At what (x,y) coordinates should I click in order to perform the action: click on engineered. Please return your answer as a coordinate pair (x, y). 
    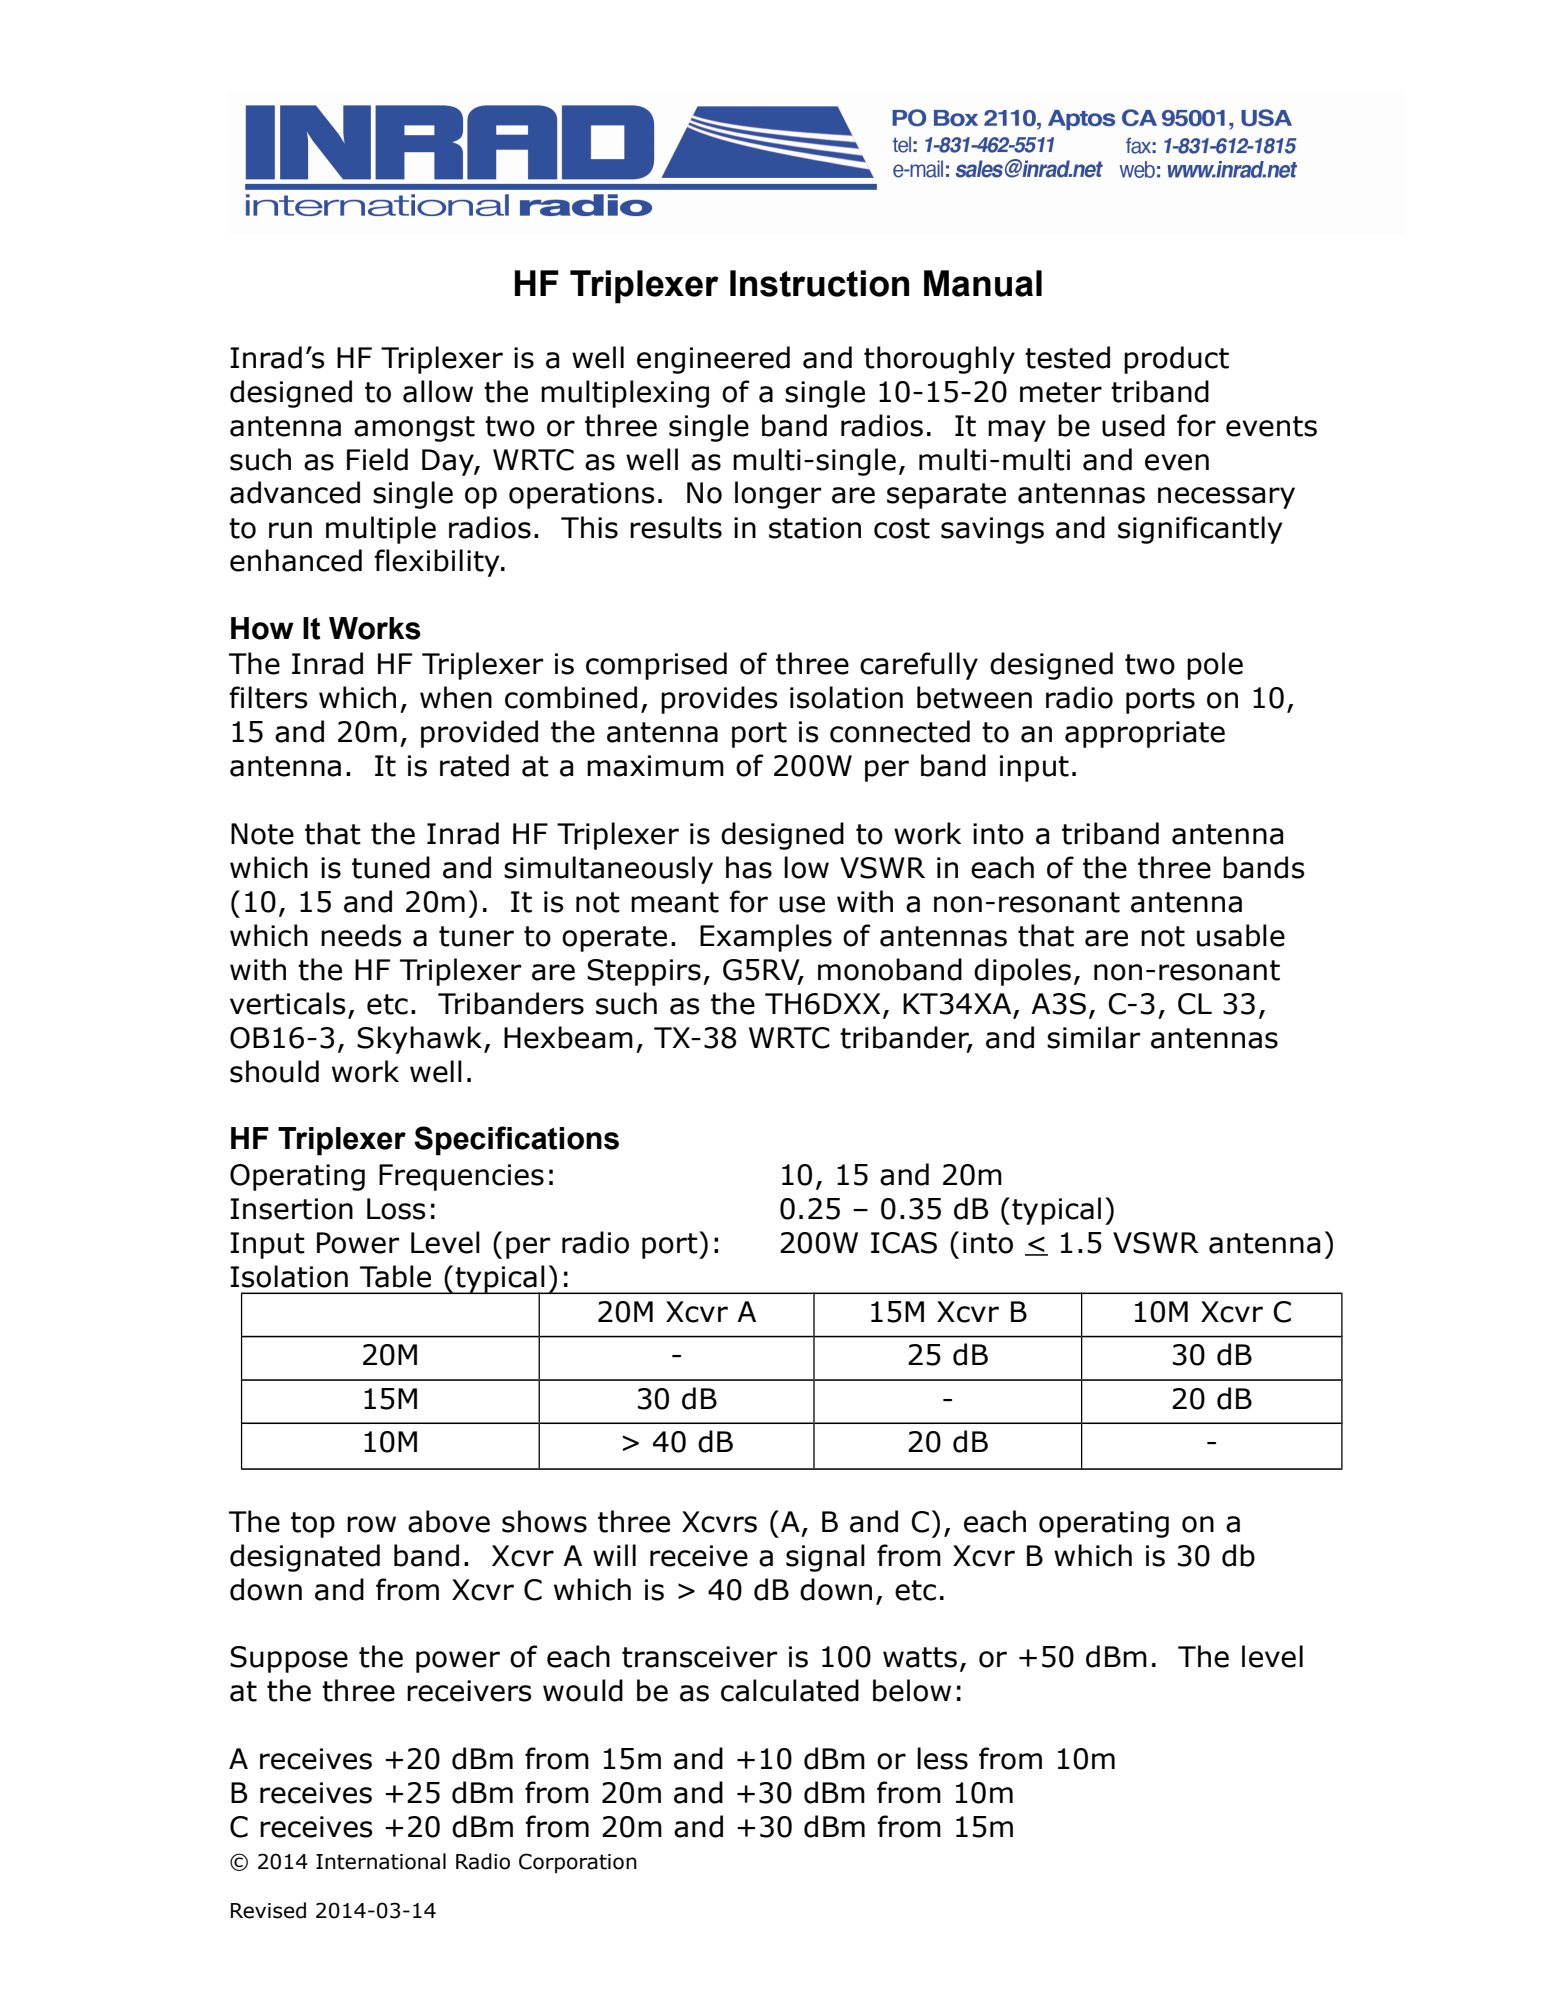
    Looking at the image, I should click on (713, 360).
